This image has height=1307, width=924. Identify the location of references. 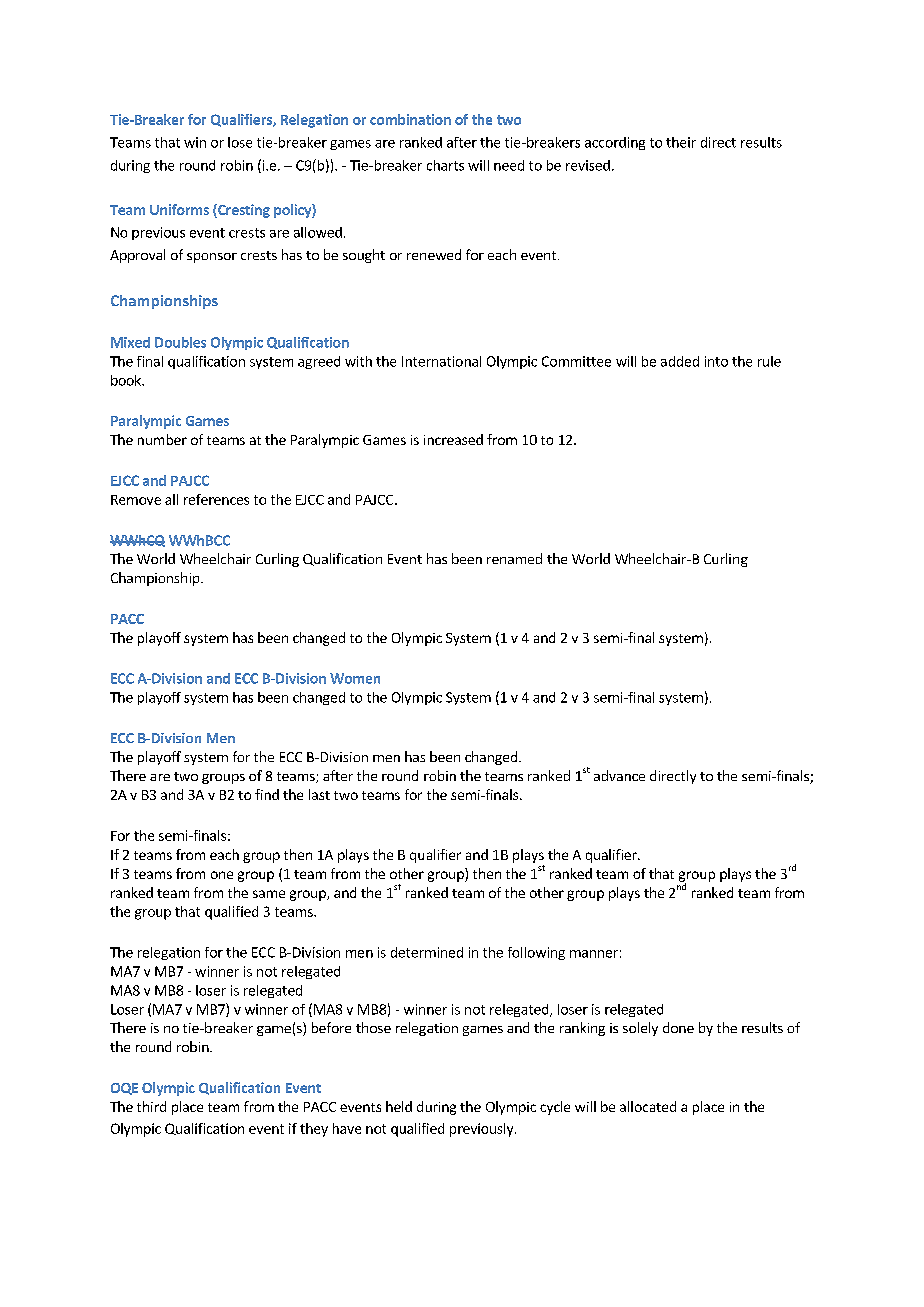
(216, 499).
